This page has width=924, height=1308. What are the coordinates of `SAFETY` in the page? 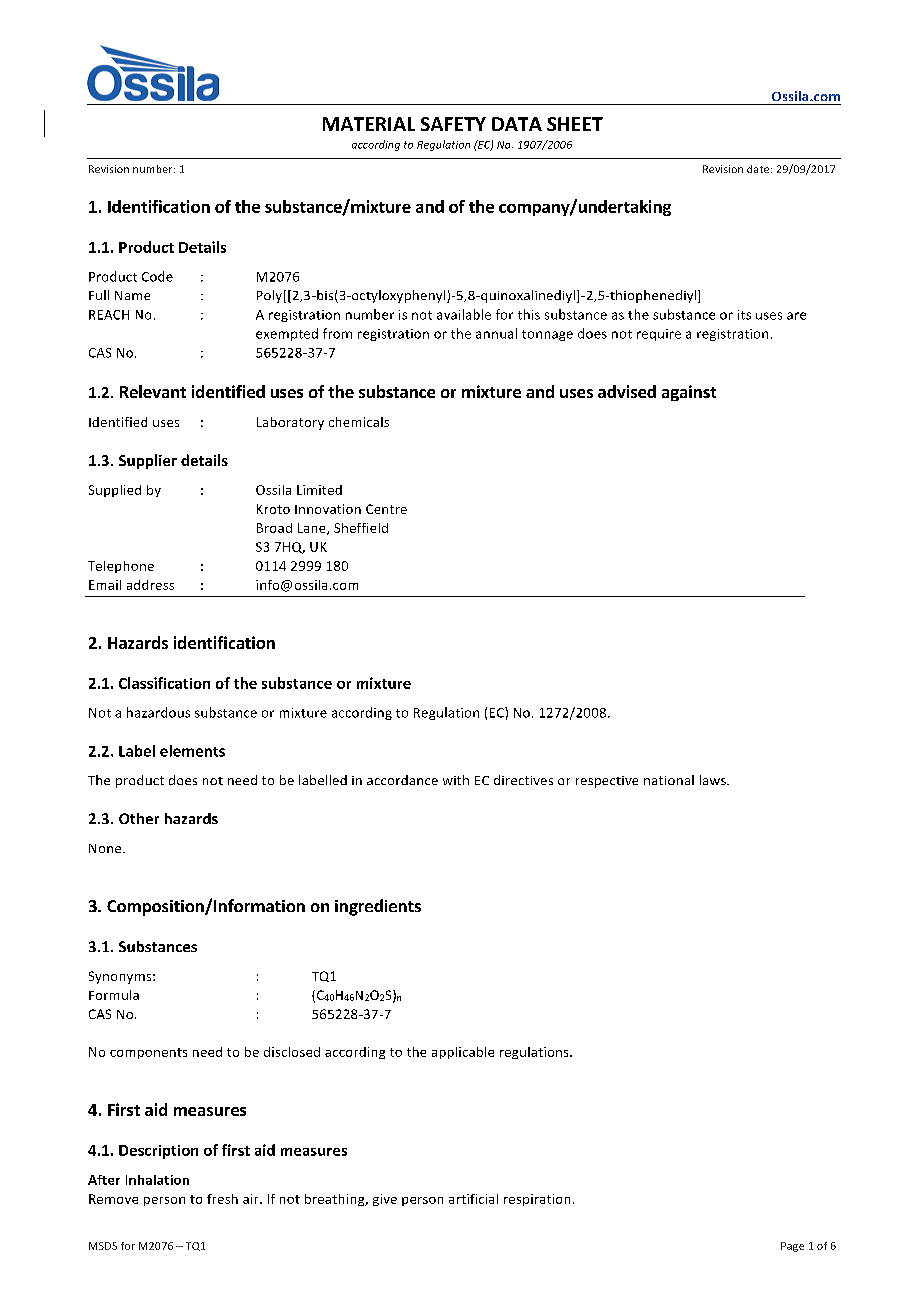 It's located at (453, 124).
